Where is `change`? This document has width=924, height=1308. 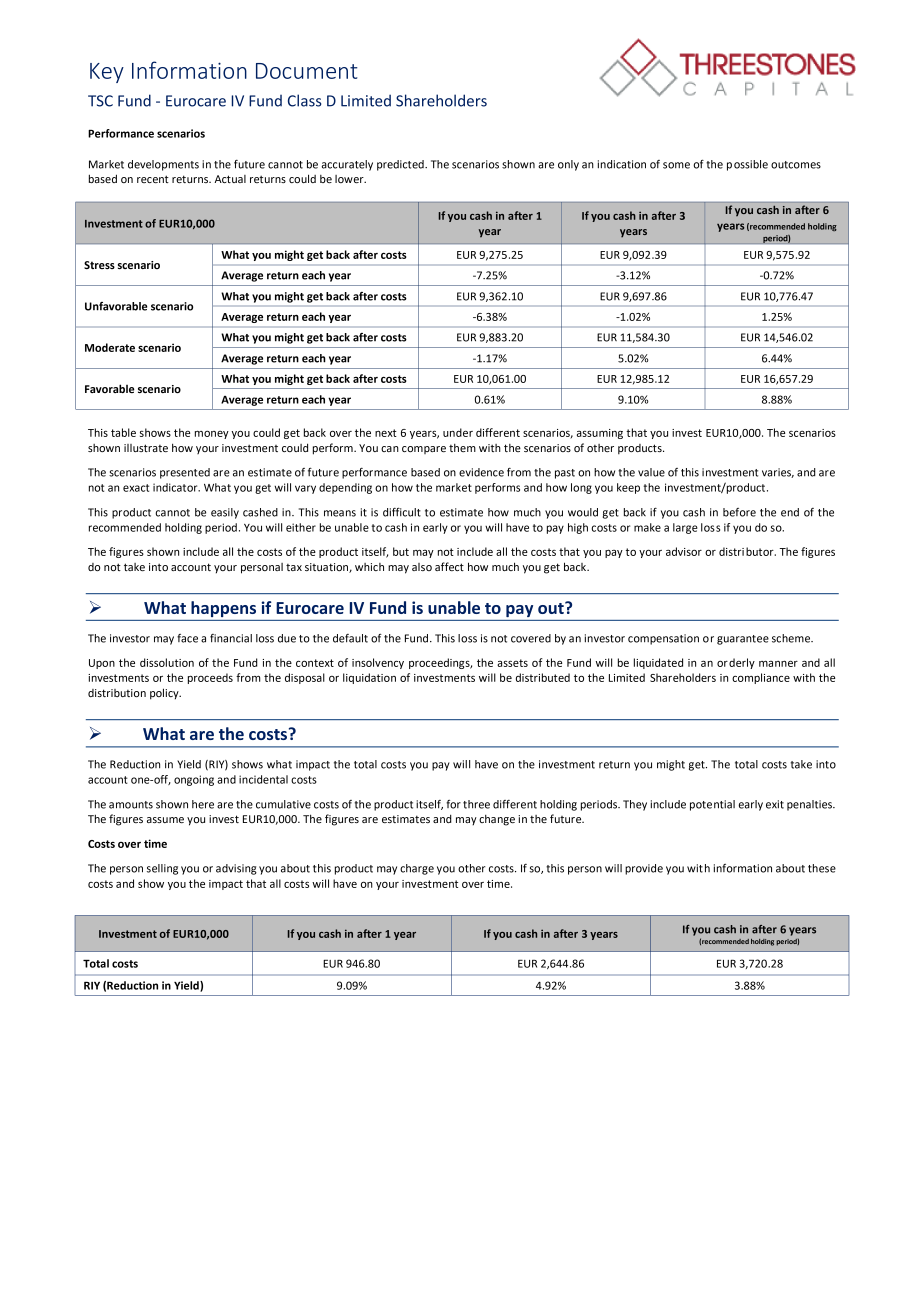 change is located at coordinates (497, 820).
